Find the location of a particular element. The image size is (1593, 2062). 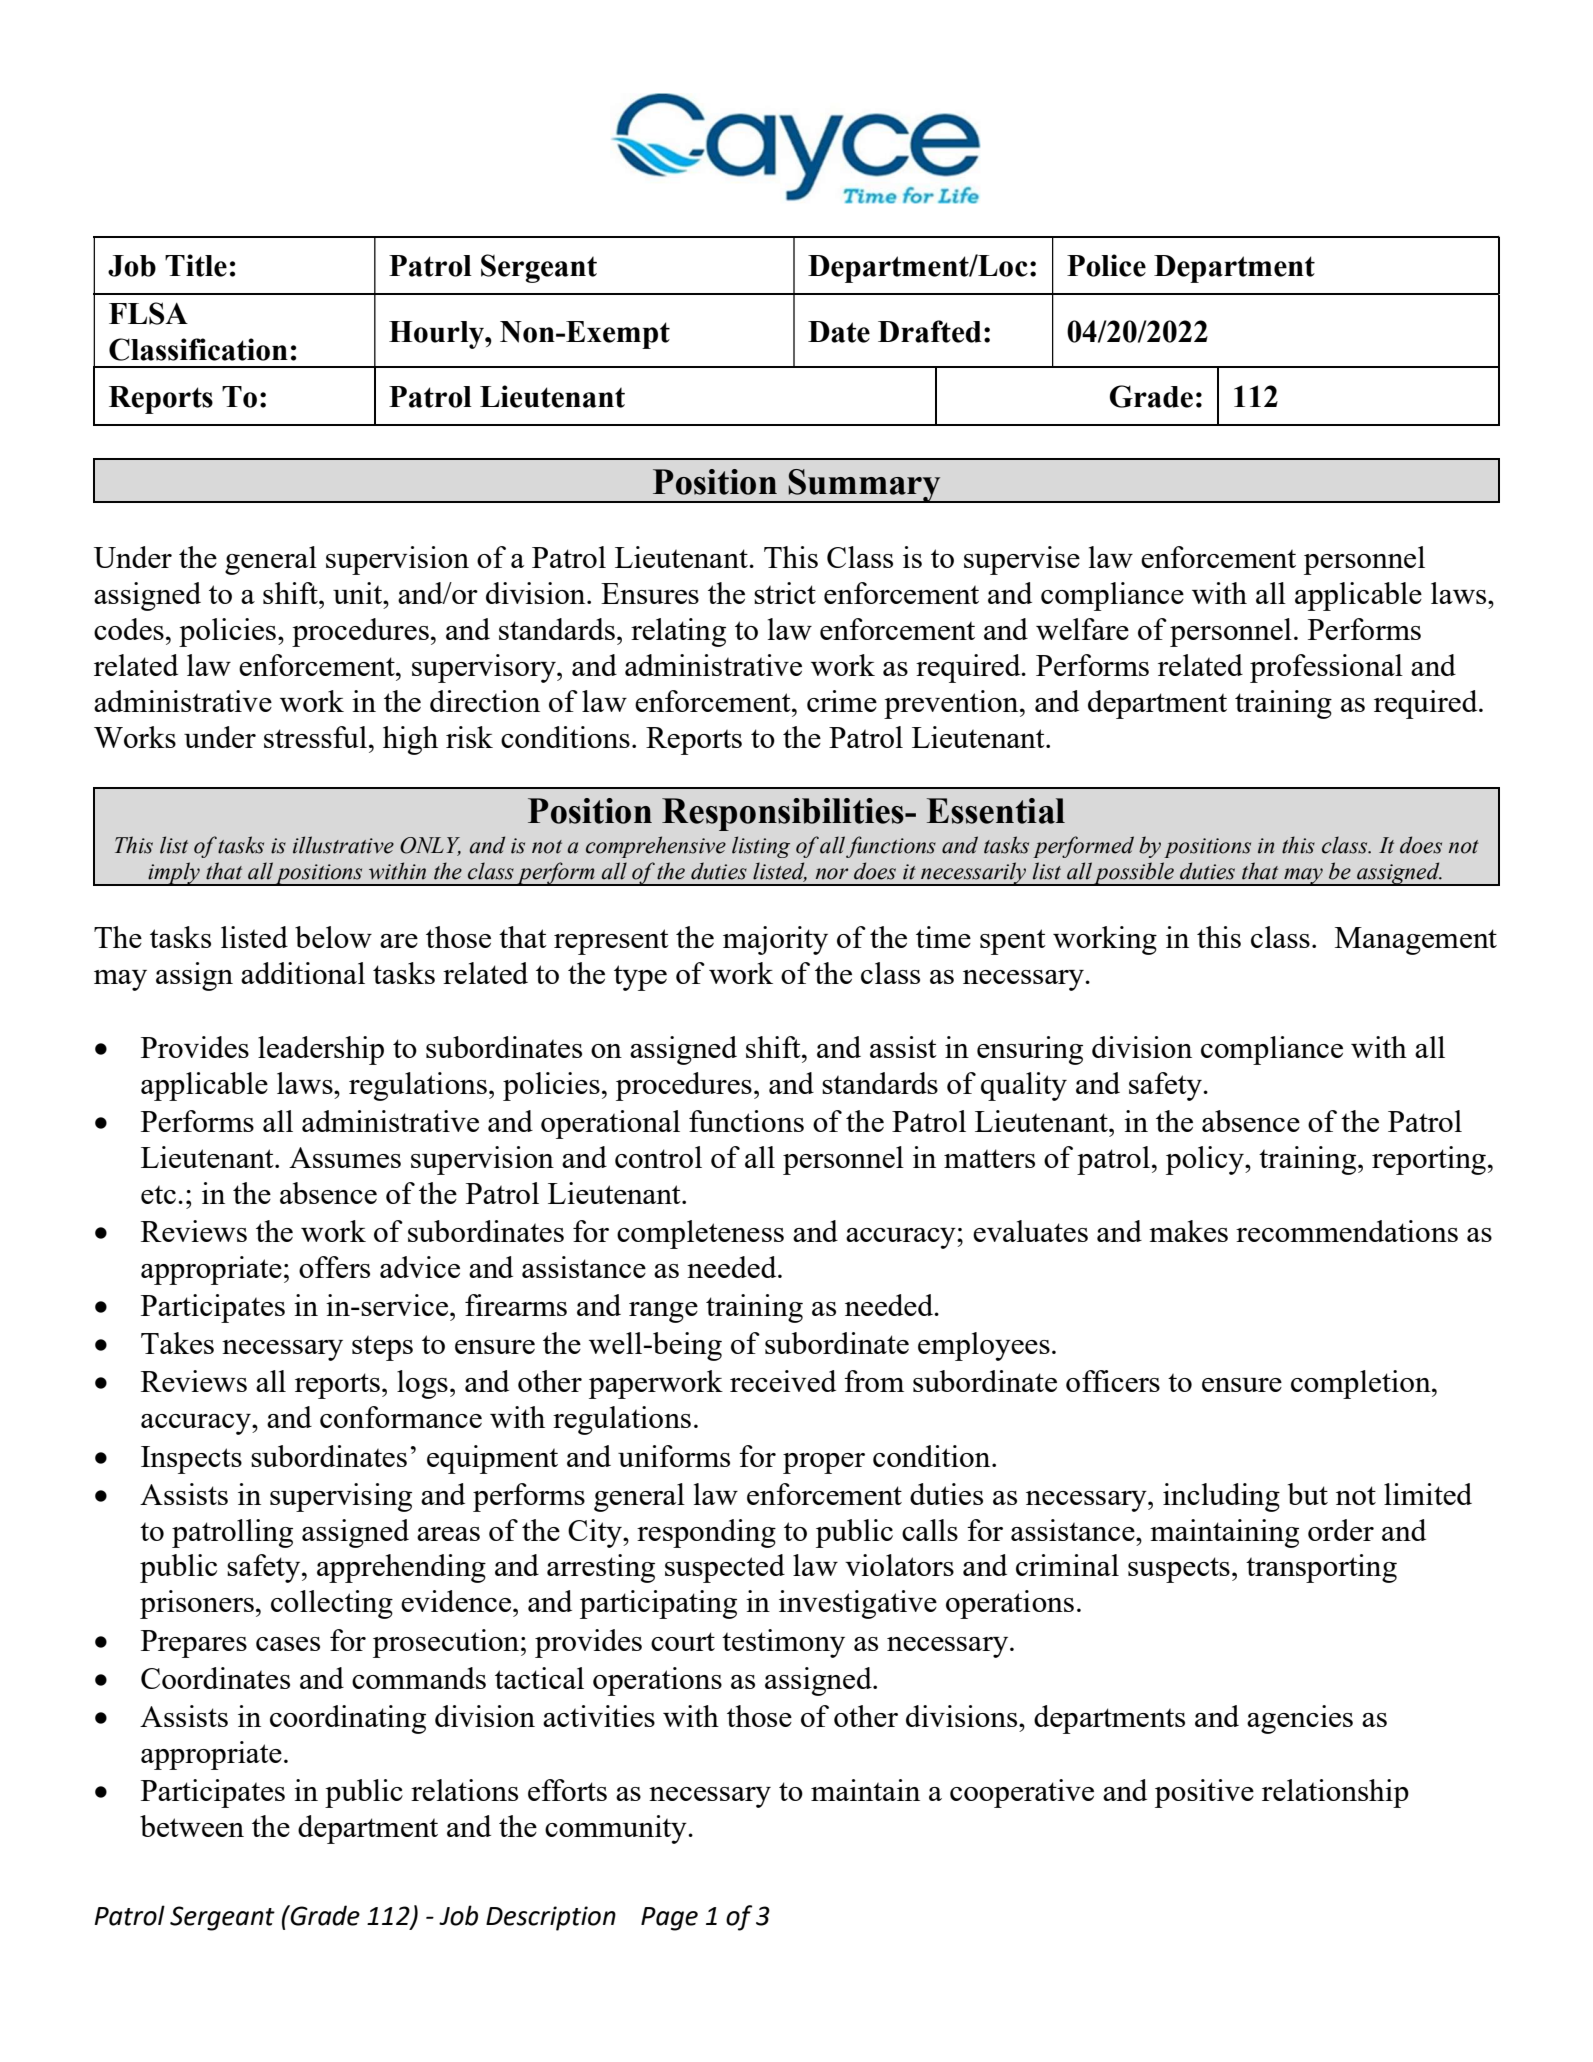

completeness is located at coordinates (700, 1234).
